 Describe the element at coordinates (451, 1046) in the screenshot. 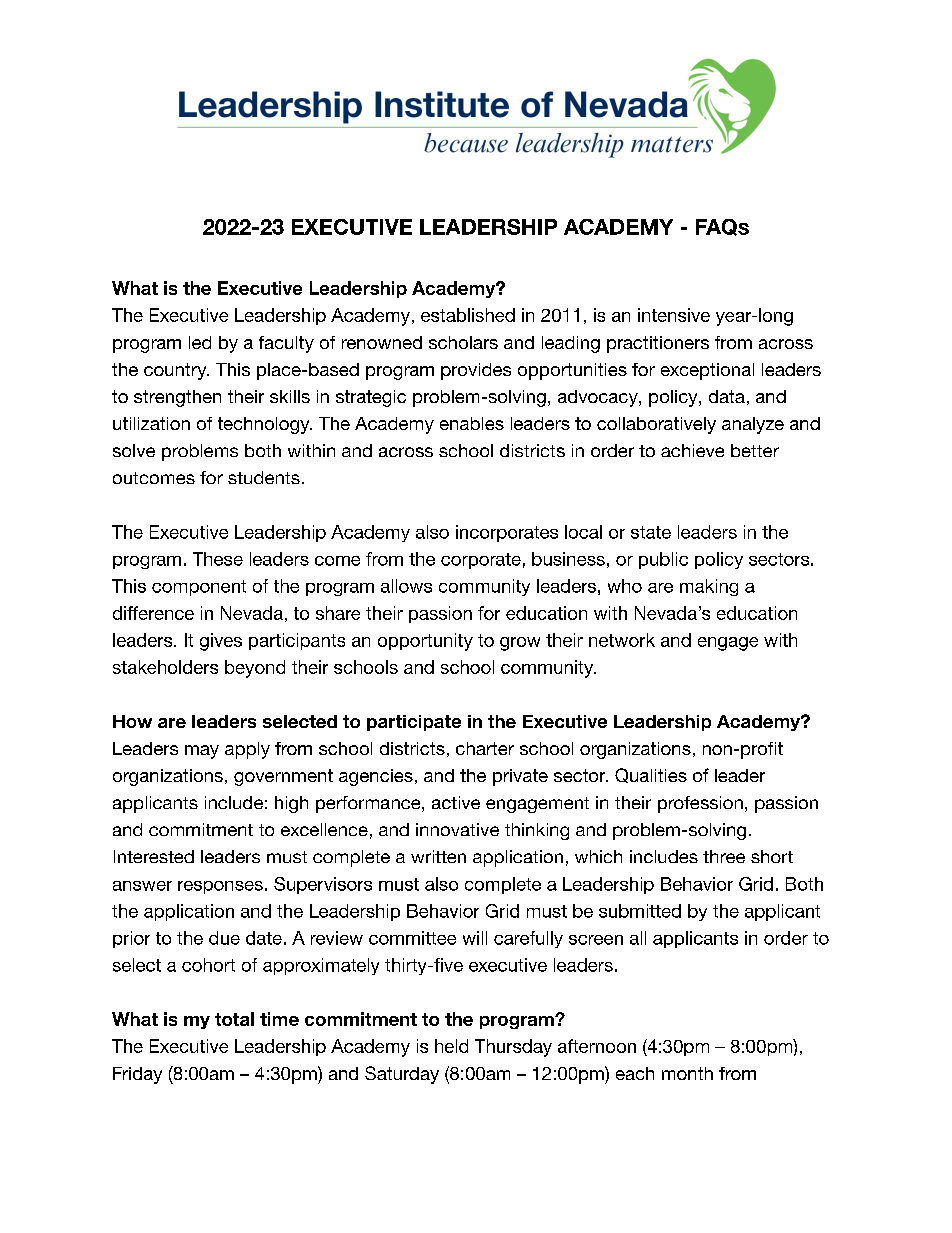

I see `held` at that location.
